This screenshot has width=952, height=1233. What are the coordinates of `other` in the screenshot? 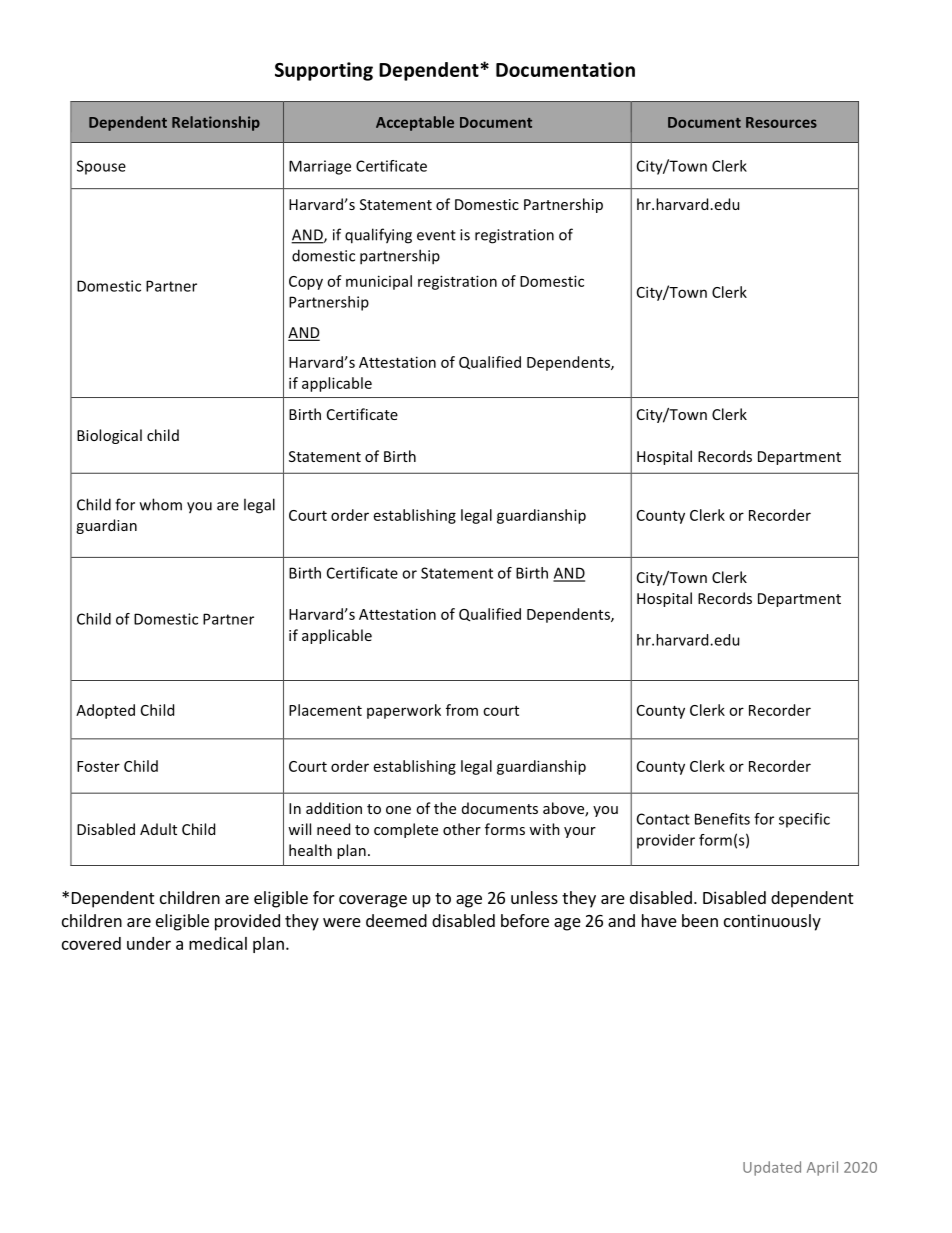 It's located at (462, 829).
